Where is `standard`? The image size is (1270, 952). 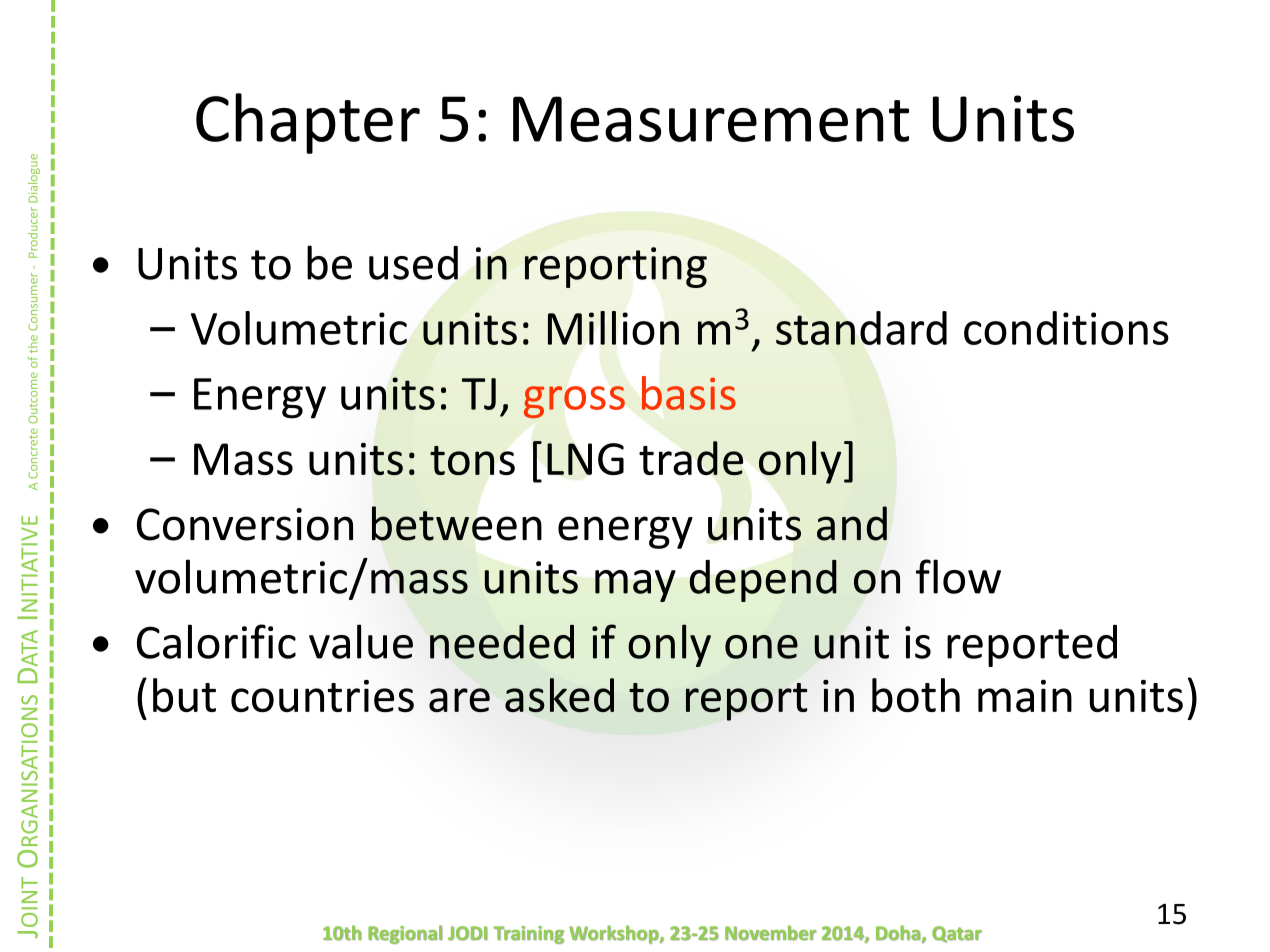 standard is located at coordinates (861, 328).
